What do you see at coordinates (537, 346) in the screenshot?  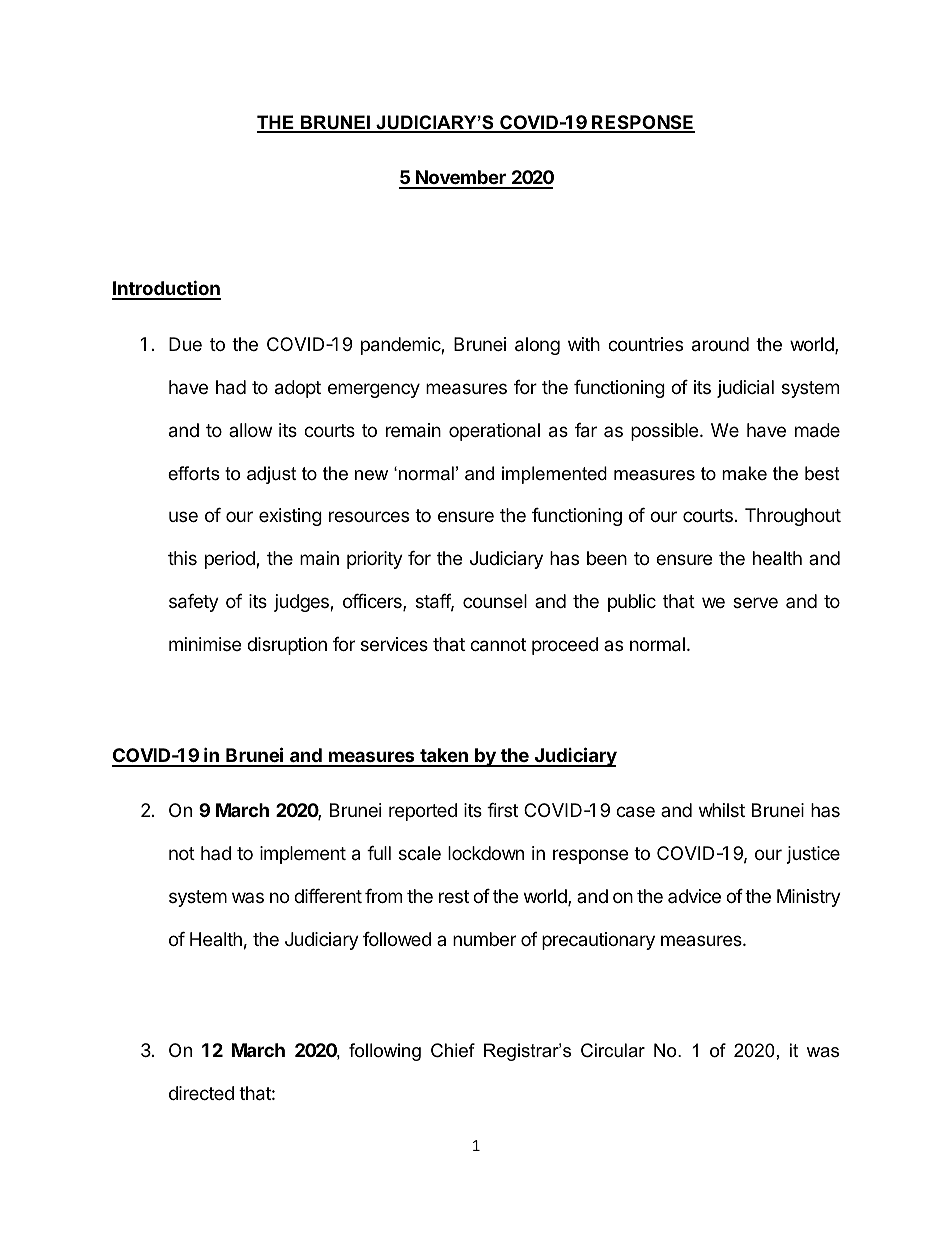 I see `along` at bounding box center [537, 346].
